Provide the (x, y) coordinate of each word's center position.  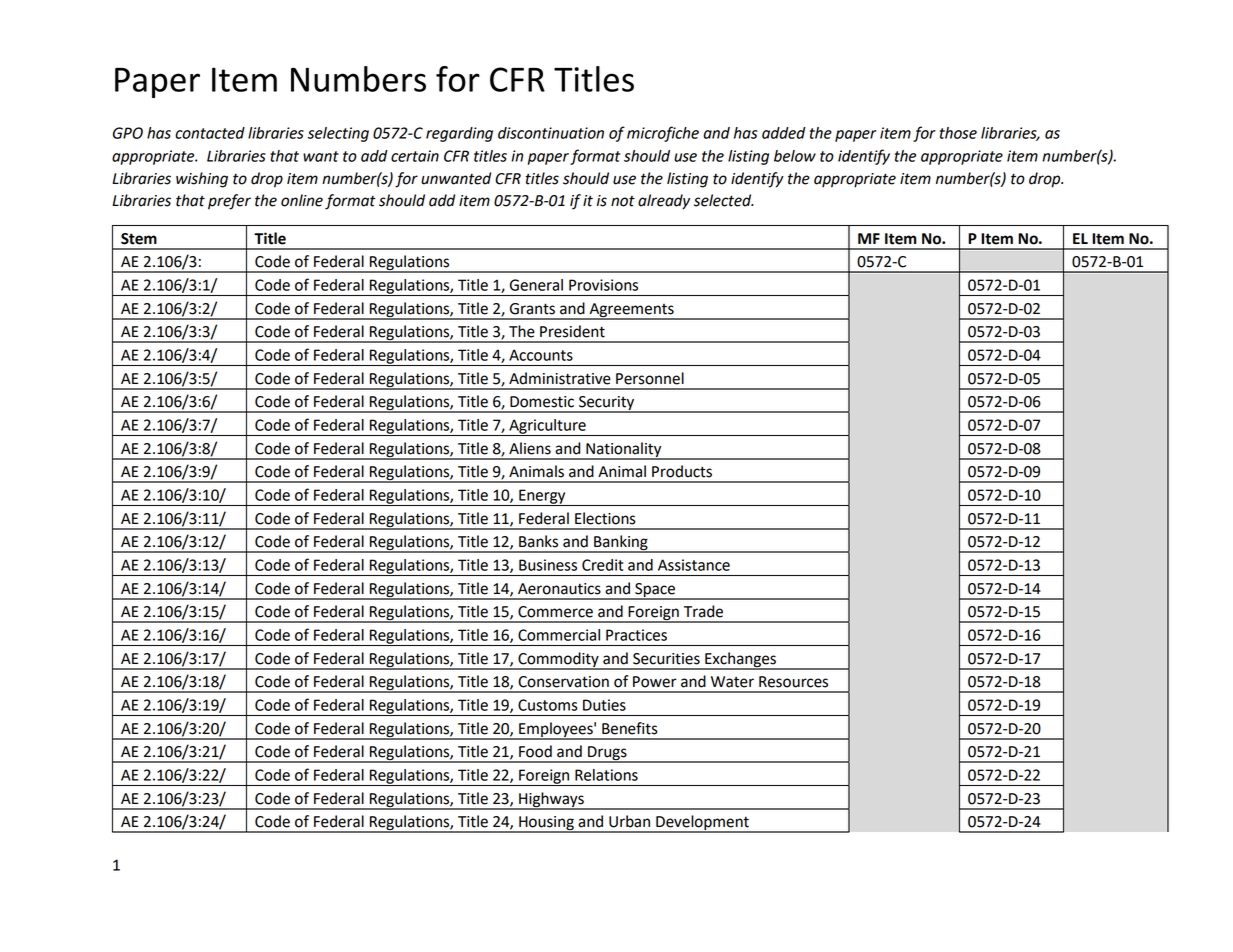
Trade (703, 611)
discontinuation (551, 133)
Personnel (650, 378)
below (795, 156)
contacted (210, 133)
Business (548, 565)
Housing (546, 824)
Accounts (541, 355)
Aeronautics (559, 589)
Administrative (560, 378)
